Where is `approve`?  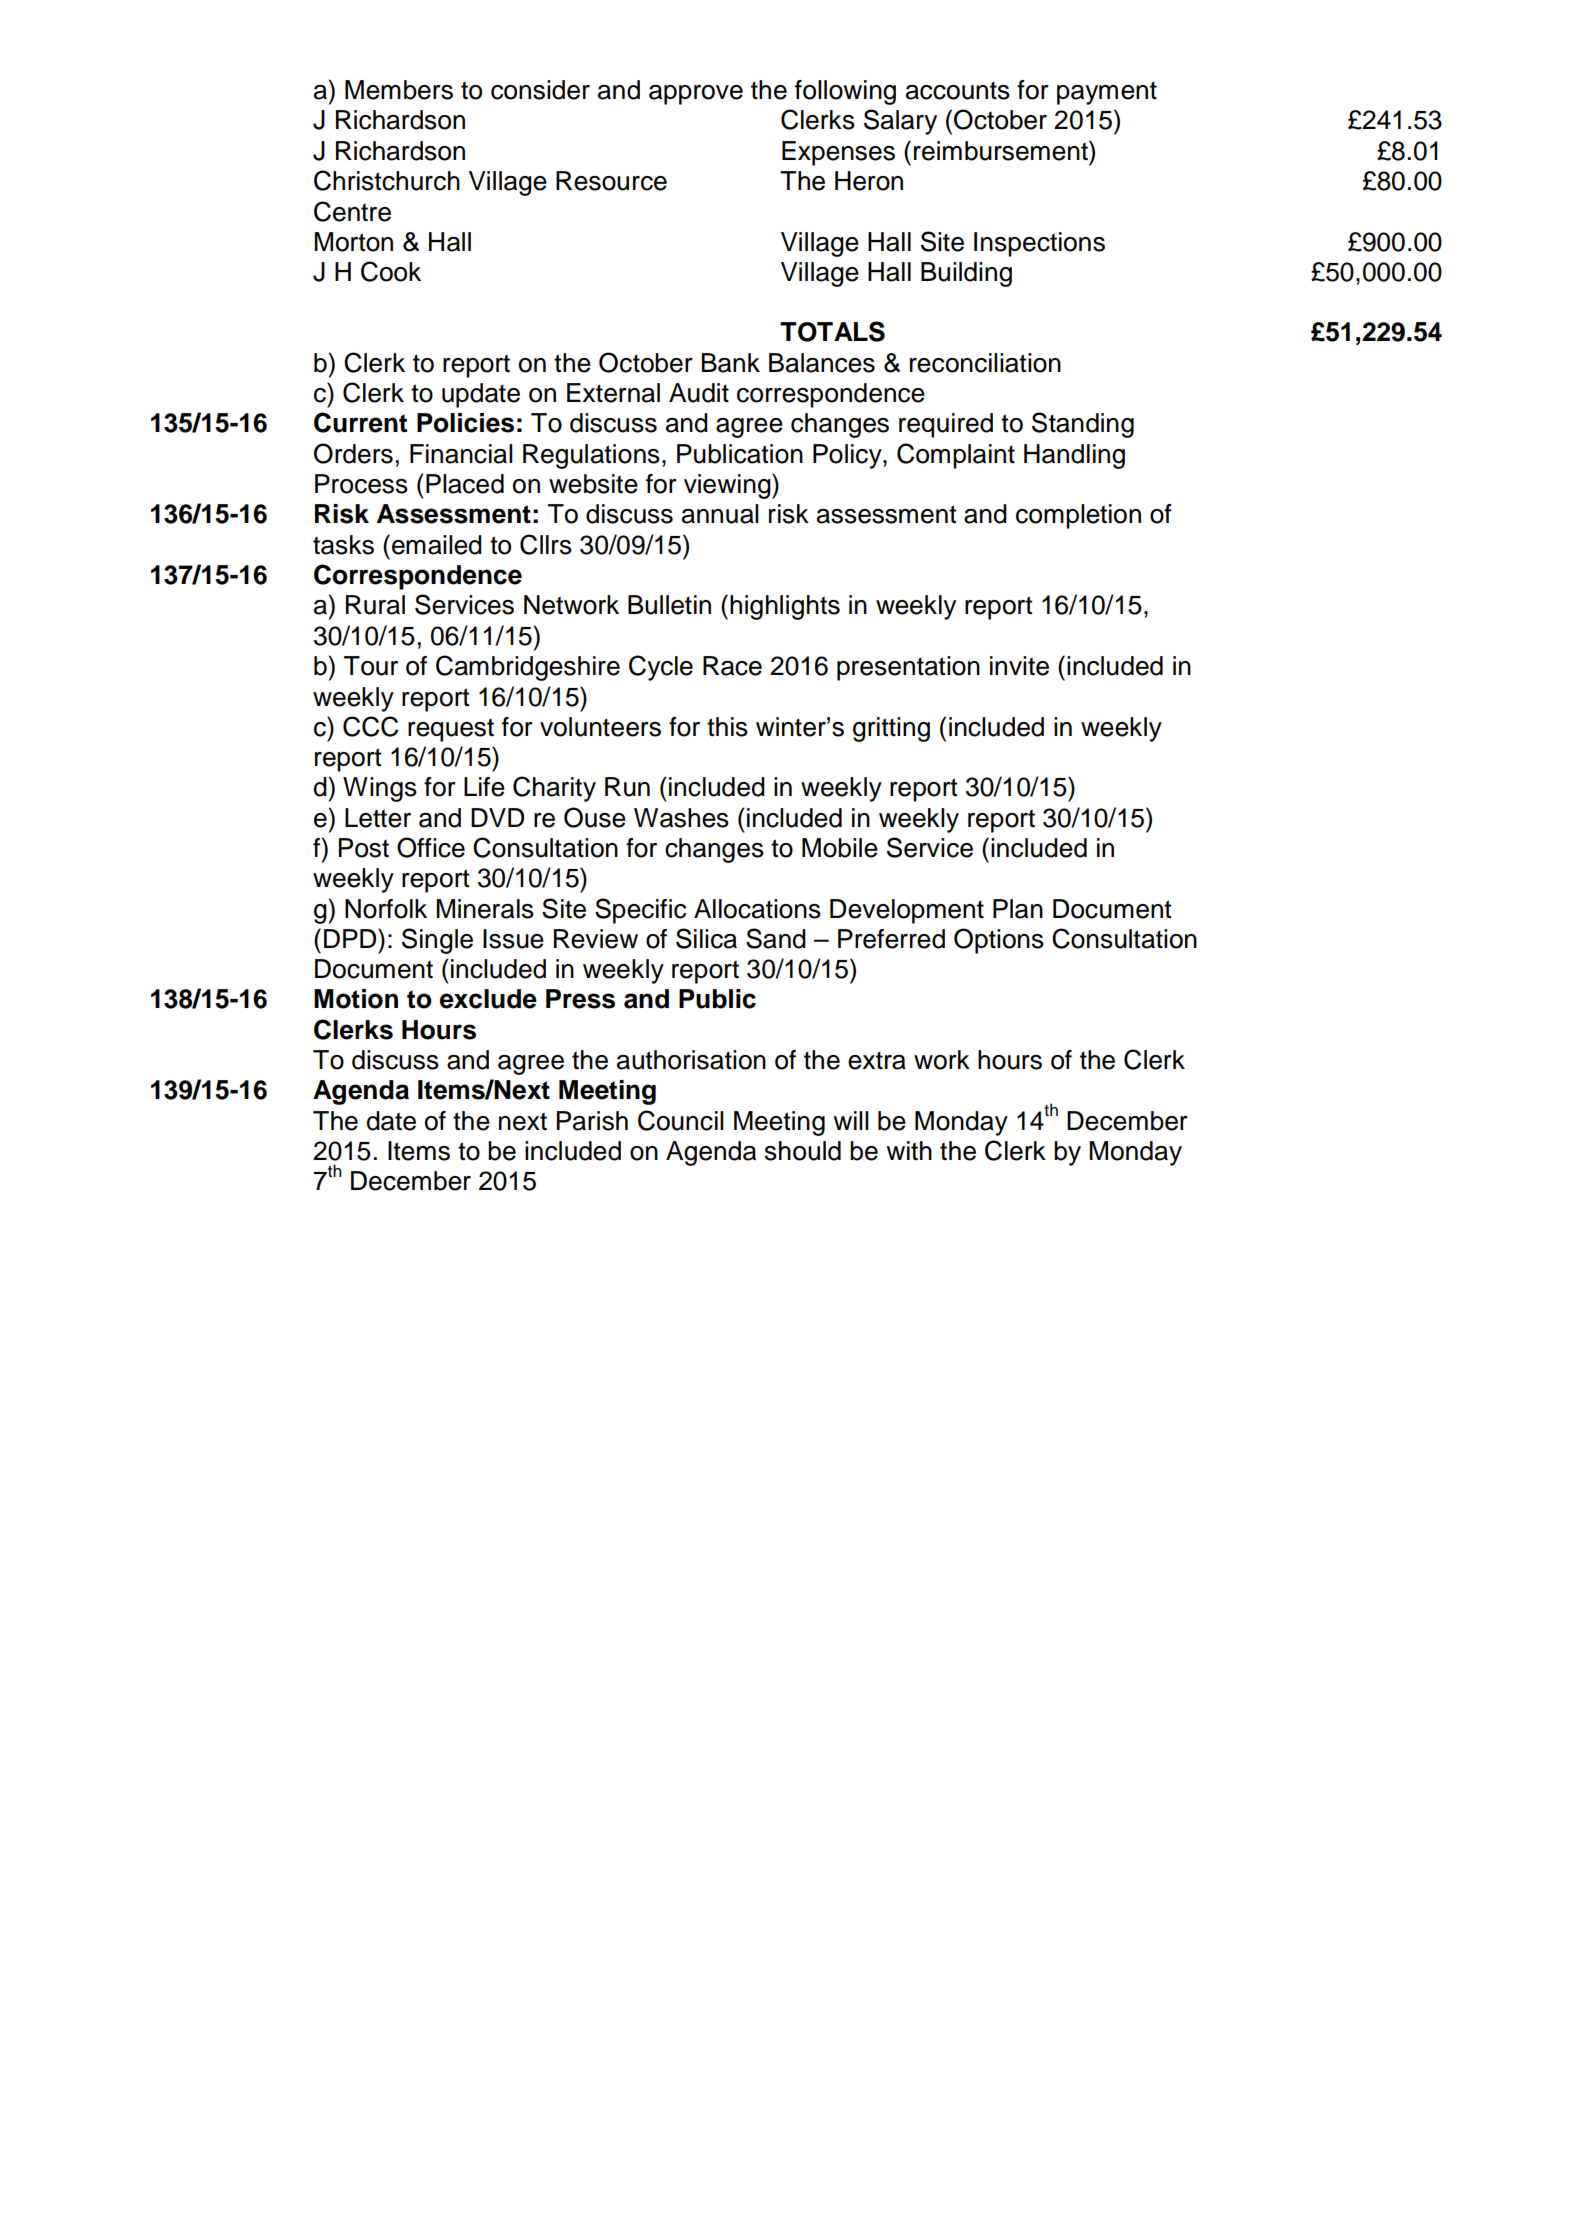 approve is located at coordinates (696, 95).
